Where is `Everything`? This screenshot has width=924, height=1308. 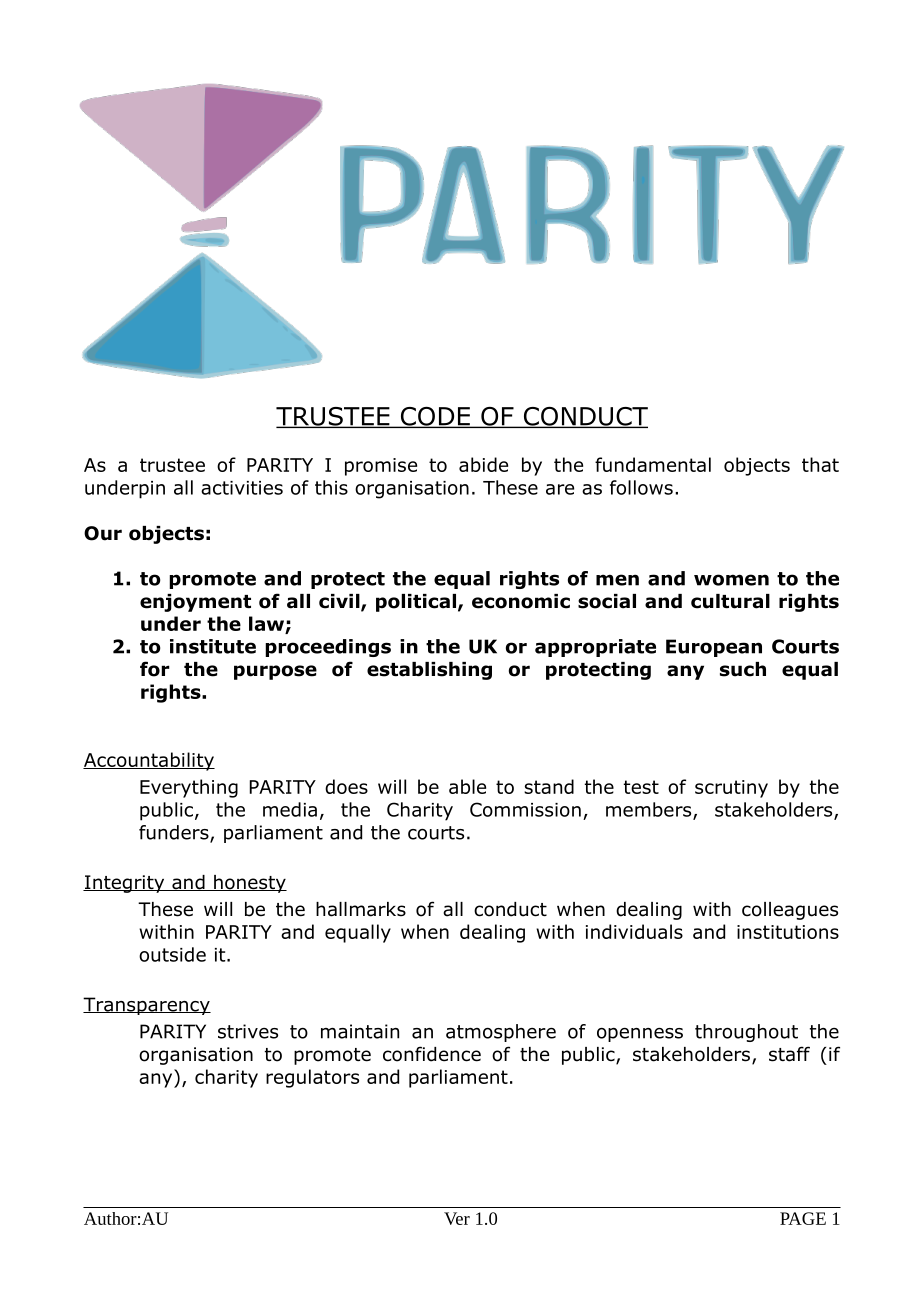 Everything is located at coordinates (189, 788).
